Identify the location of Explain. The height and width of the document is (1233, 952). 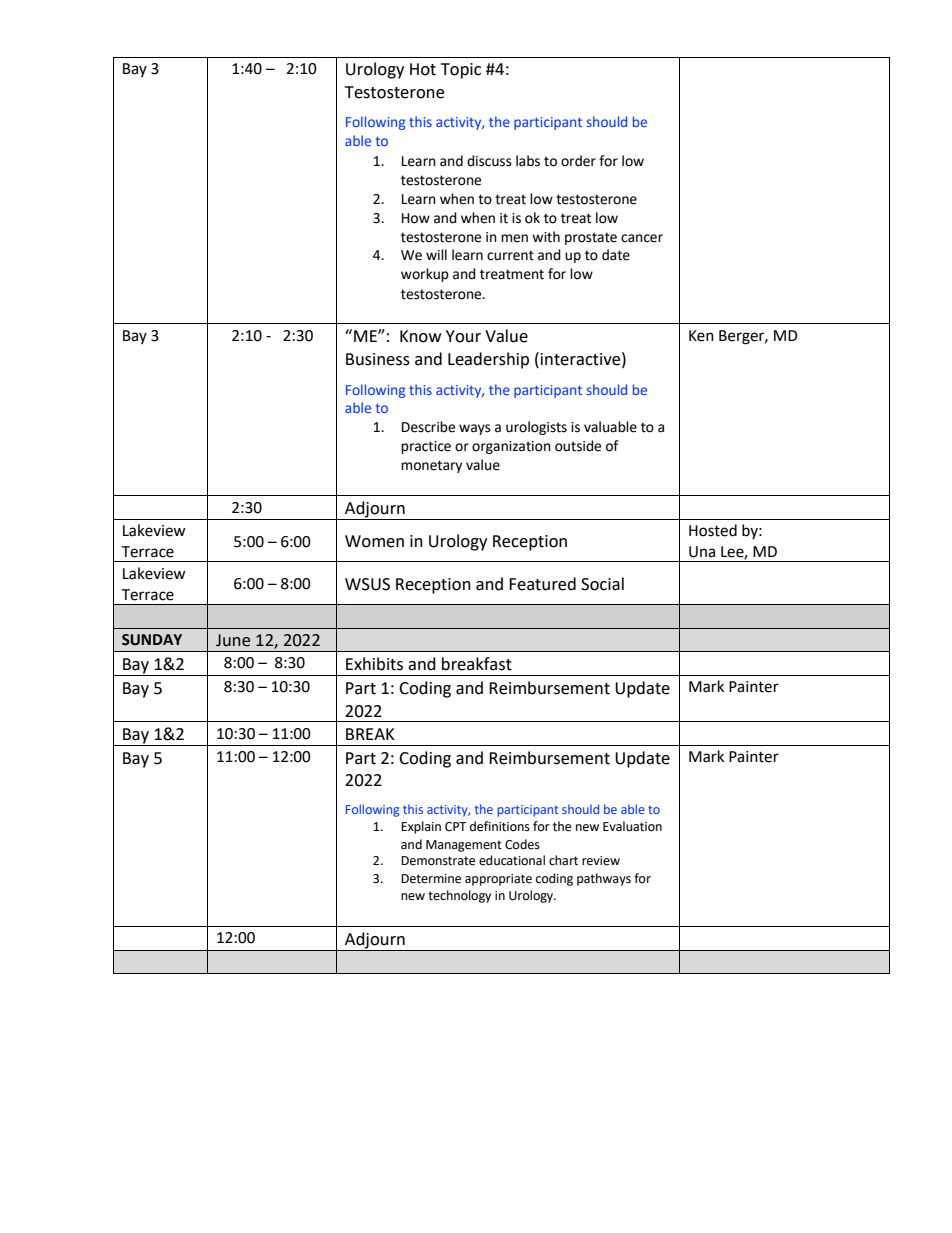
(421, 827).
